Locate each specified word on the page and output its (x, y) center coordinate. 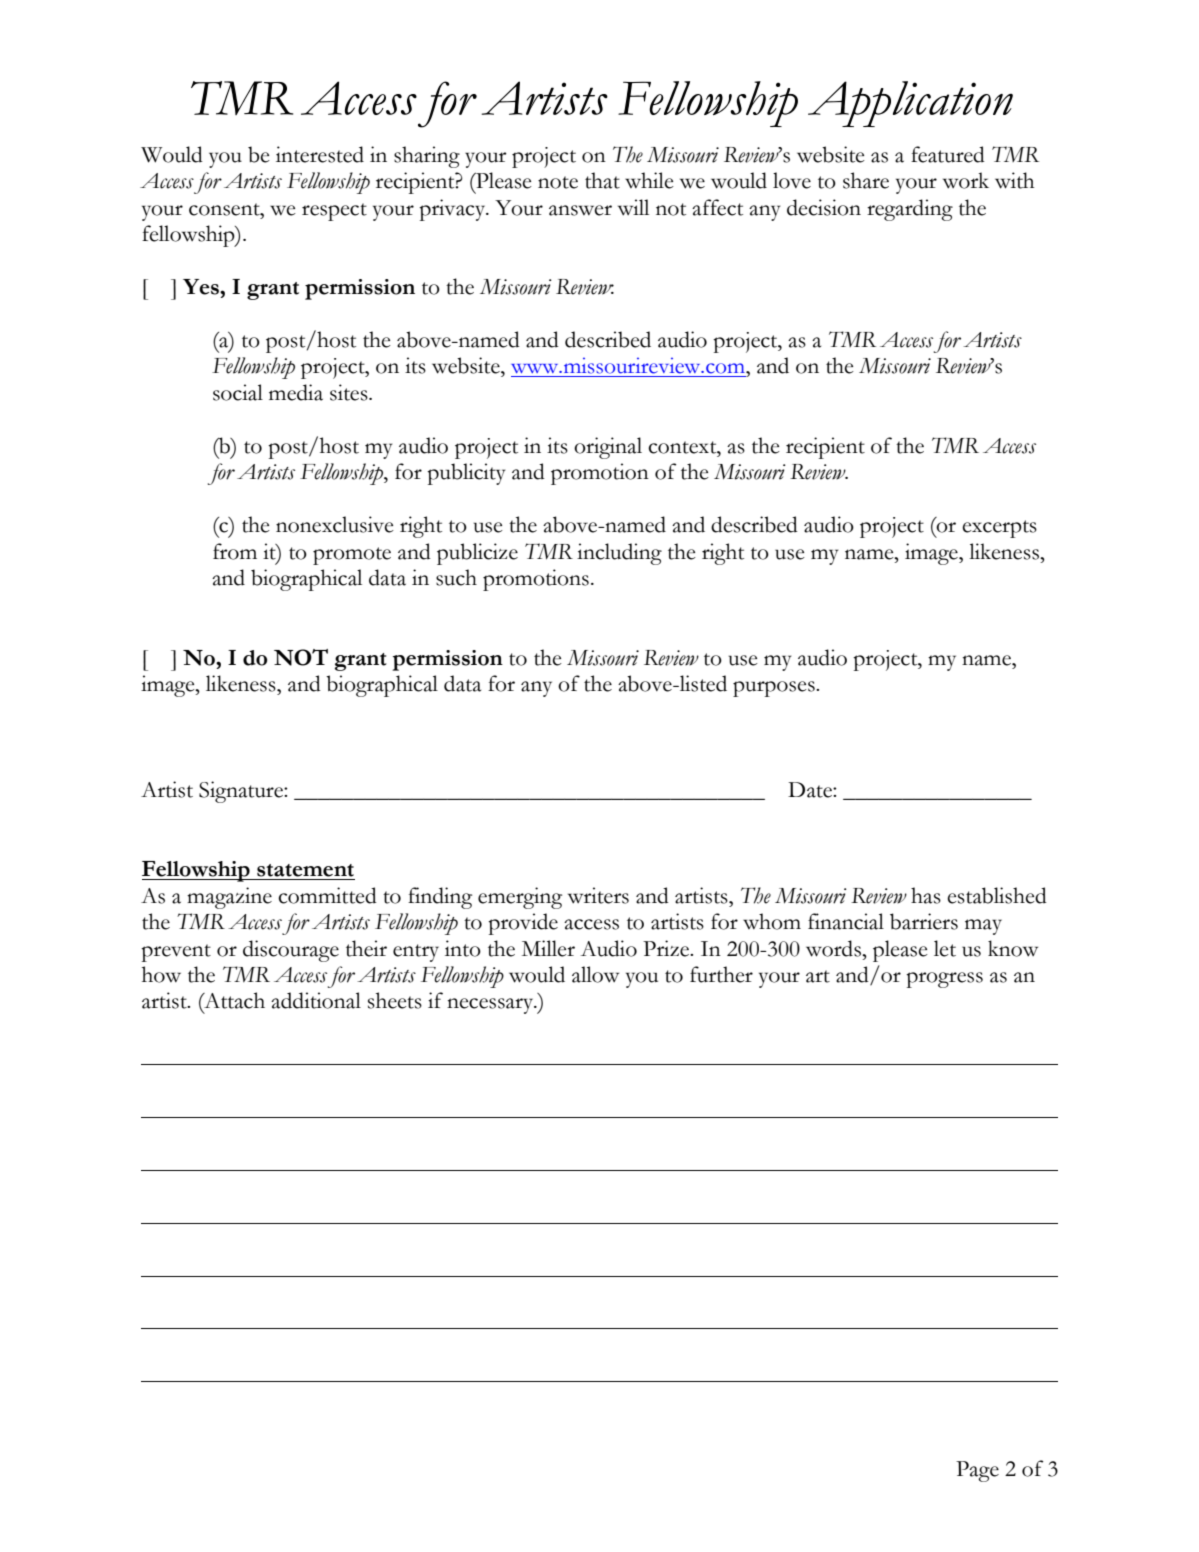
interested (320, 154)
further (721, 974)
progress (944, 980)
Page (977, 1471)
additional (316, 1000)
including (619, 554)
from (235, 551)
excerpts (999, 529)
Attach (233, 1001)
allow (595, 974)
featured (948, 154)
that (602, 180)
